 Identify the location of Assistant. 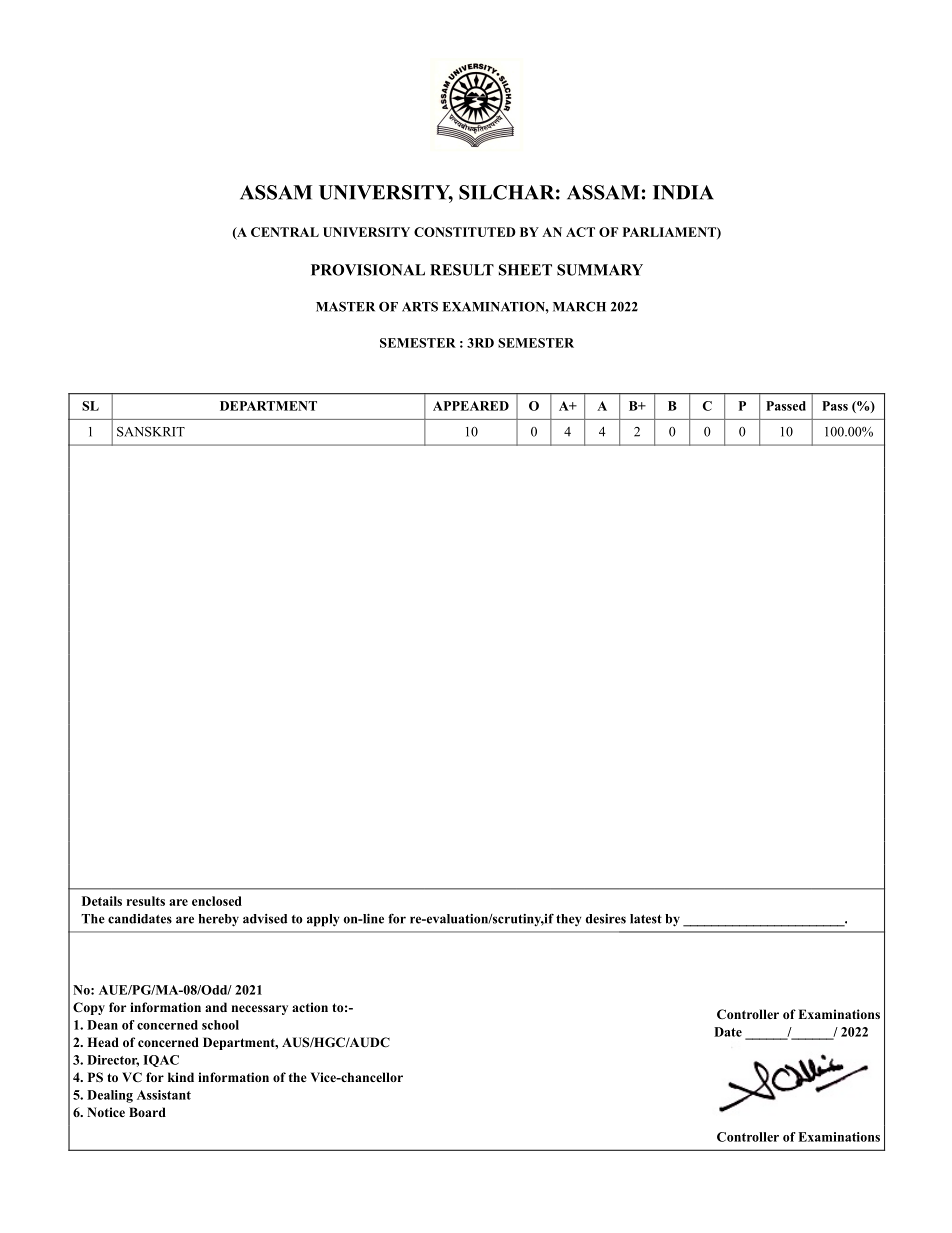
(164, 1095).
